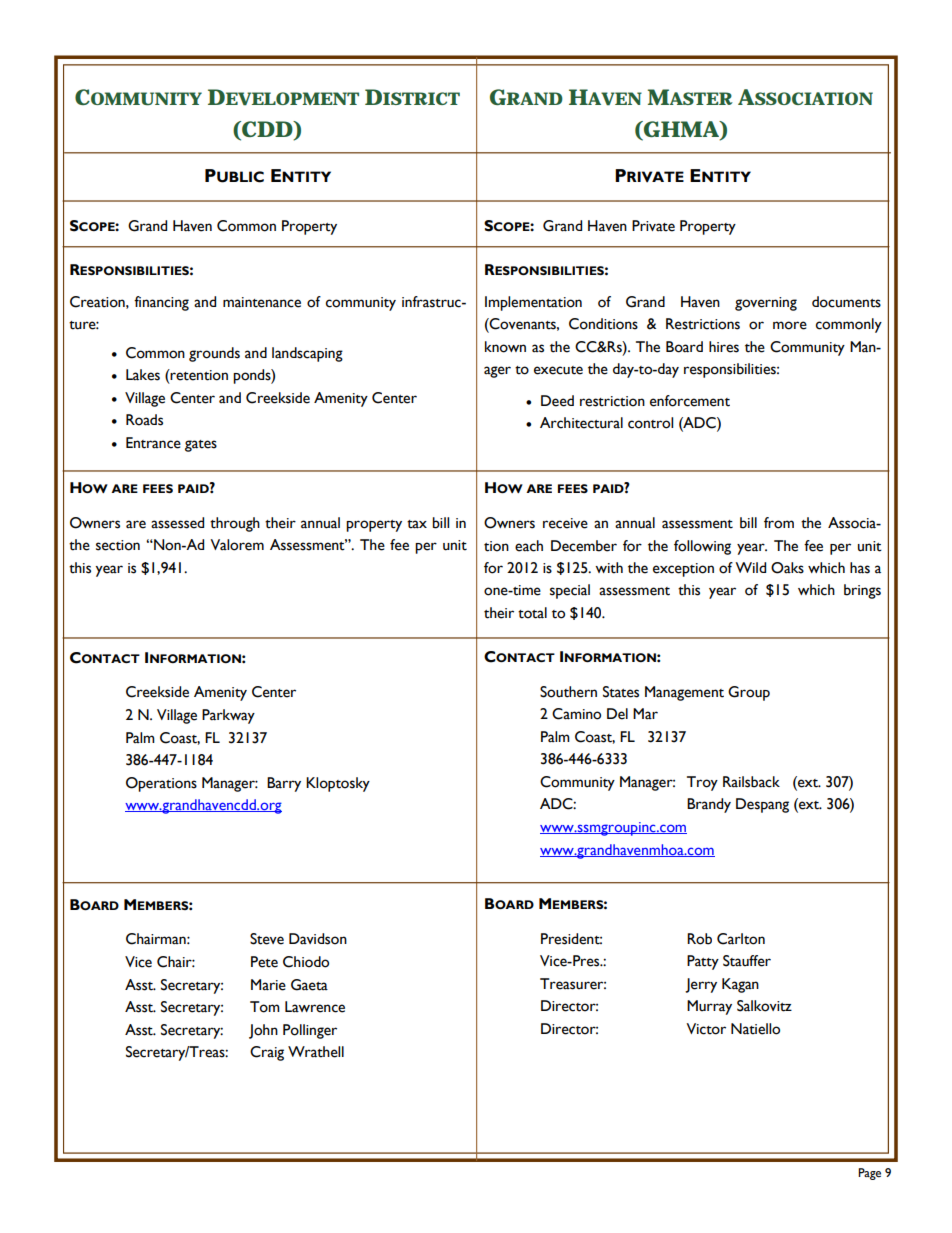 This document has height=1233, width=952. Describe the element at coordinates (214, 354) in the document. I see `grounds` at that location.
